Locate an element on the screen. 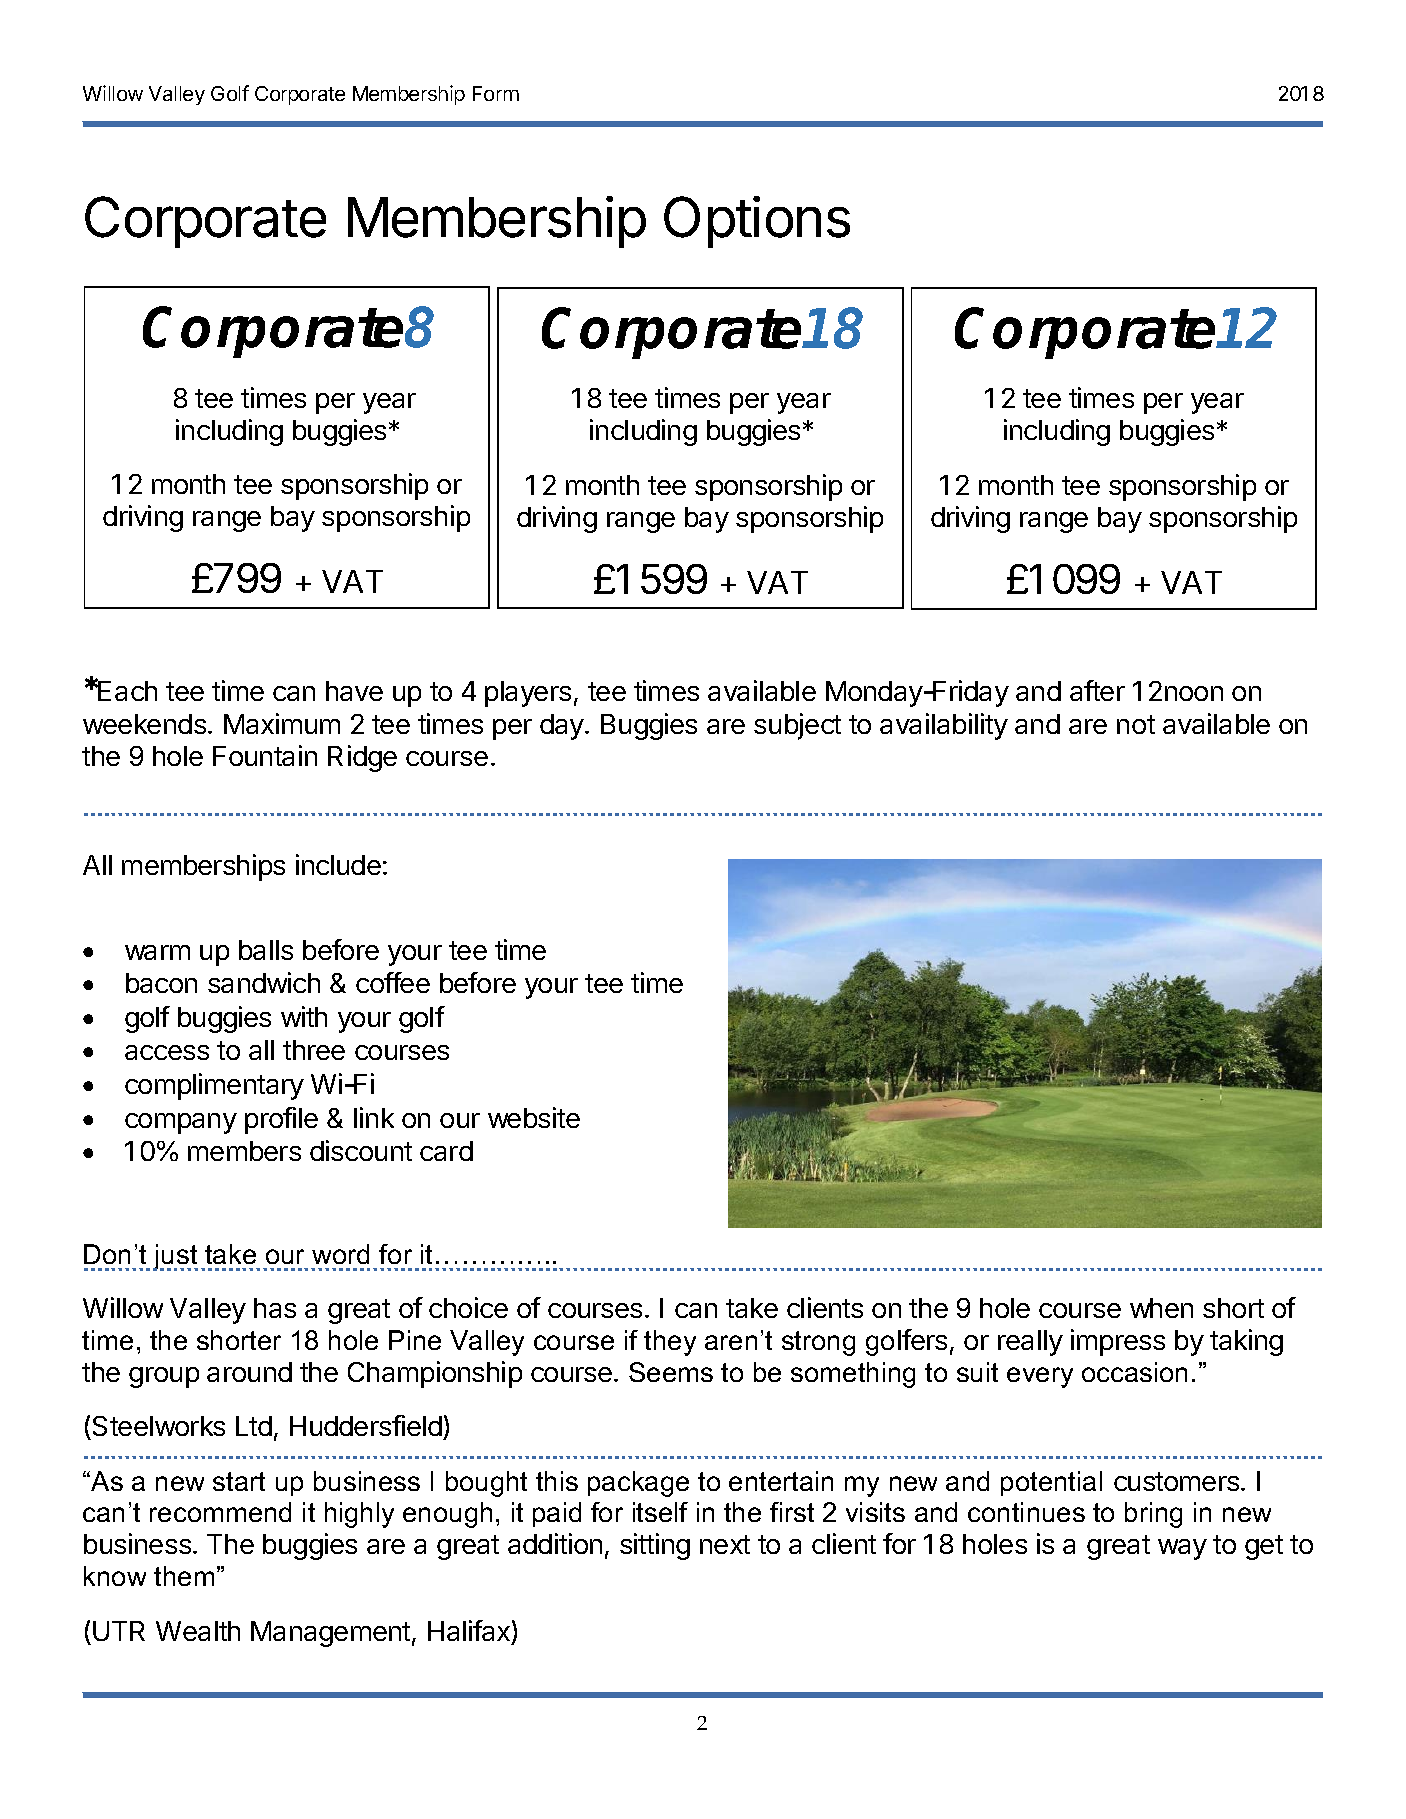 The height and width of the screenshot is (1819, 1406). players is located at coordinates (528, 694).
